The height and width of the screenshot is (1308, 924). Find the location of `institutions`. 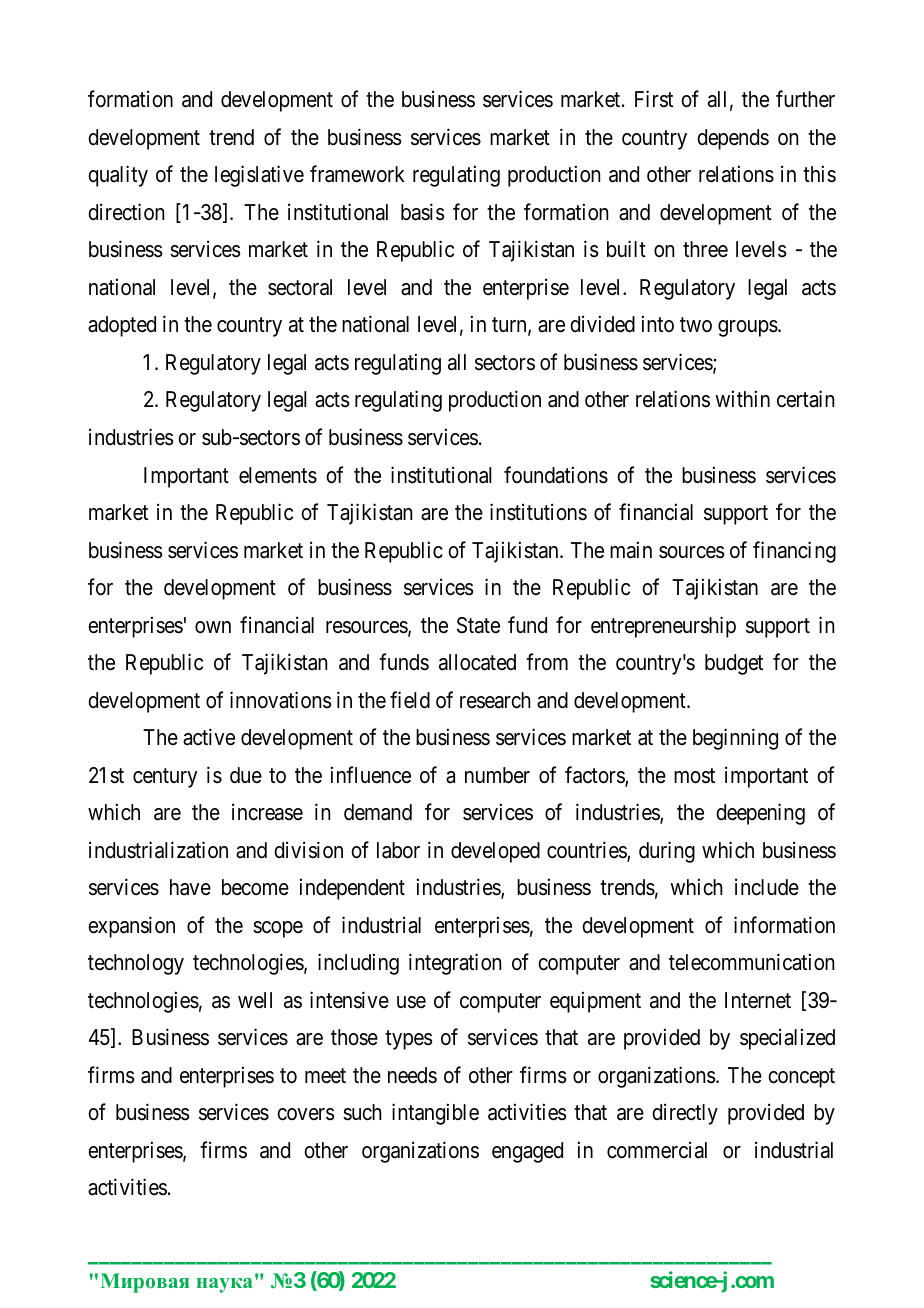

institutions is located at coordinates (538, 512).
